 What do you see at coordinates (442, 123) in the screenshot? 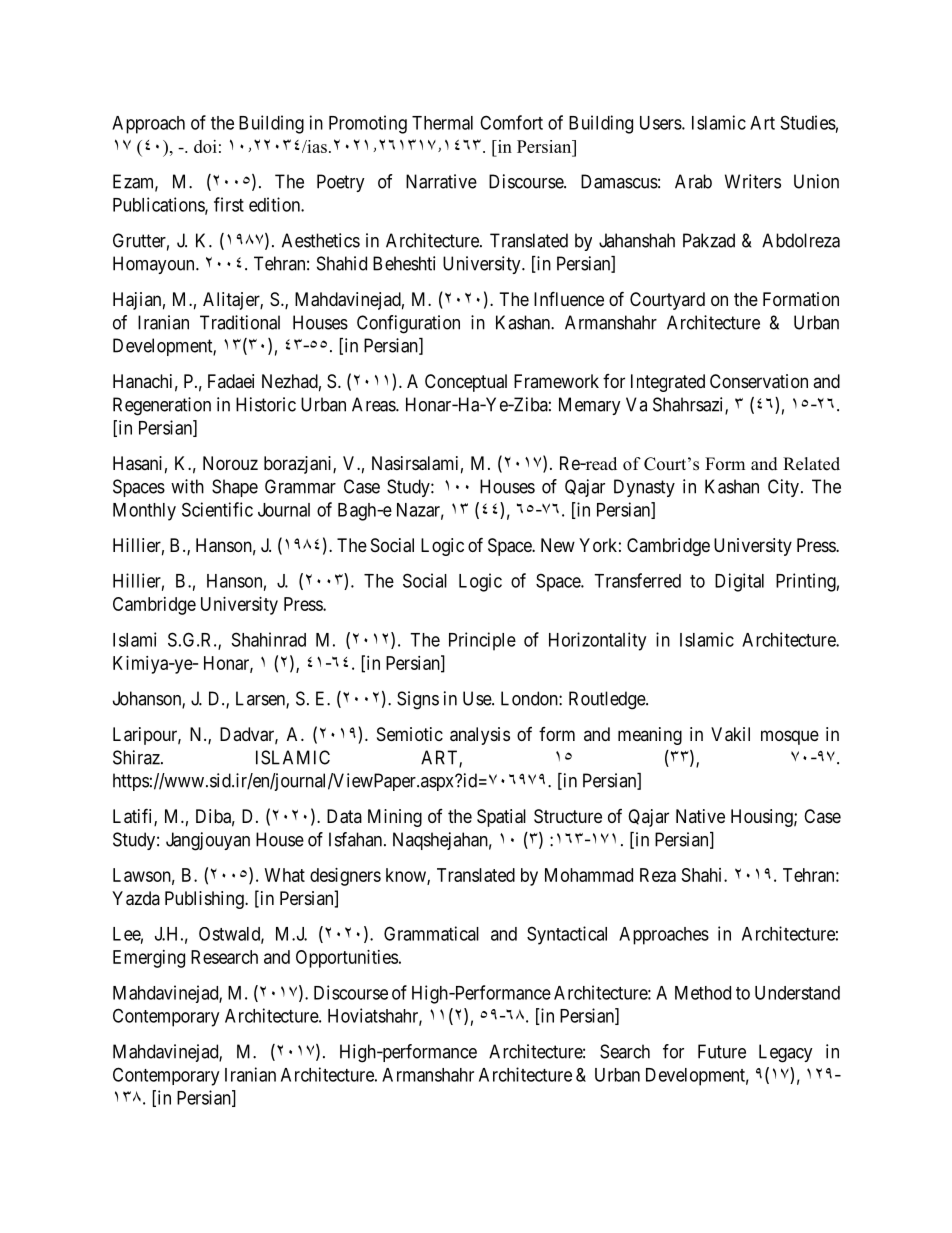
I see `Thermal` at bounding box center [442, 123].
